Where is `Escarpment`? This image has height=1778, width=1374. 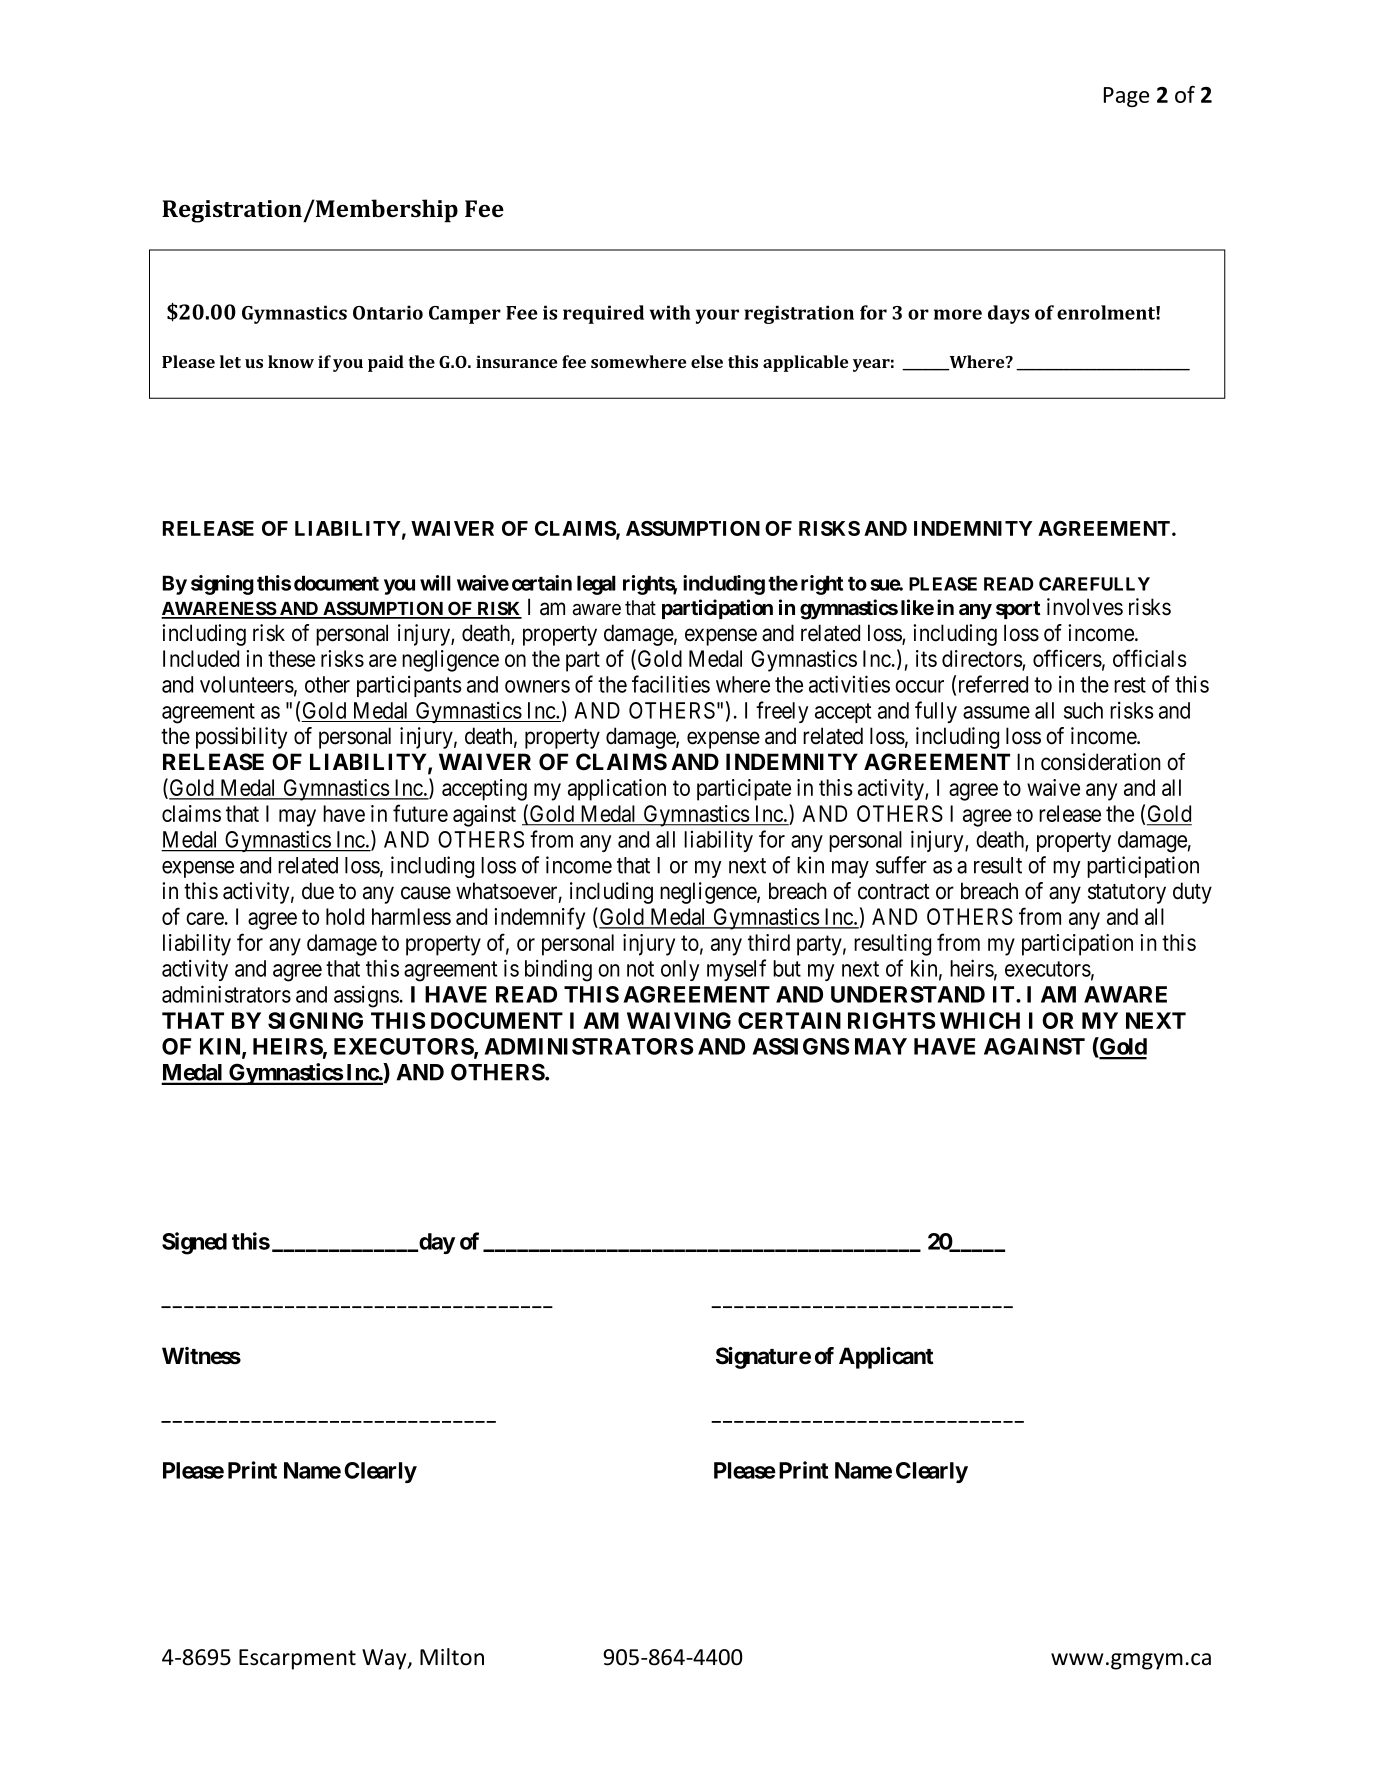
Escarpment is located at coordinates (297, 1659).
